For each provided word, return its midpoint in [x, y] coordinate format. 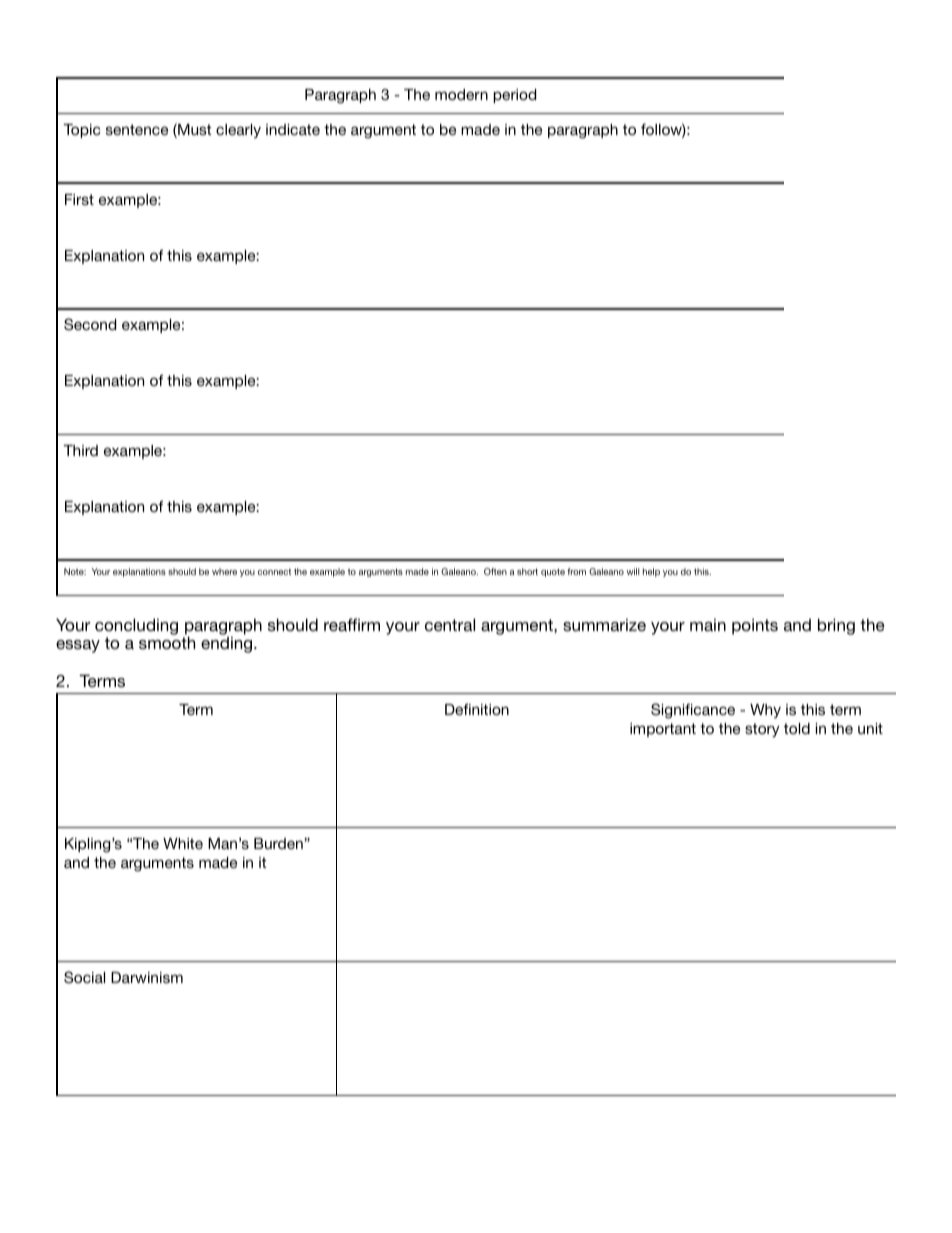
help [651, 572]
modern [461, 94]
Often [495, 571]
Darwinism [147, 977]
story [762, 730]
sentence [137, 129]
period [514, 96]
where [224, 571]
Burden [279, 843]
